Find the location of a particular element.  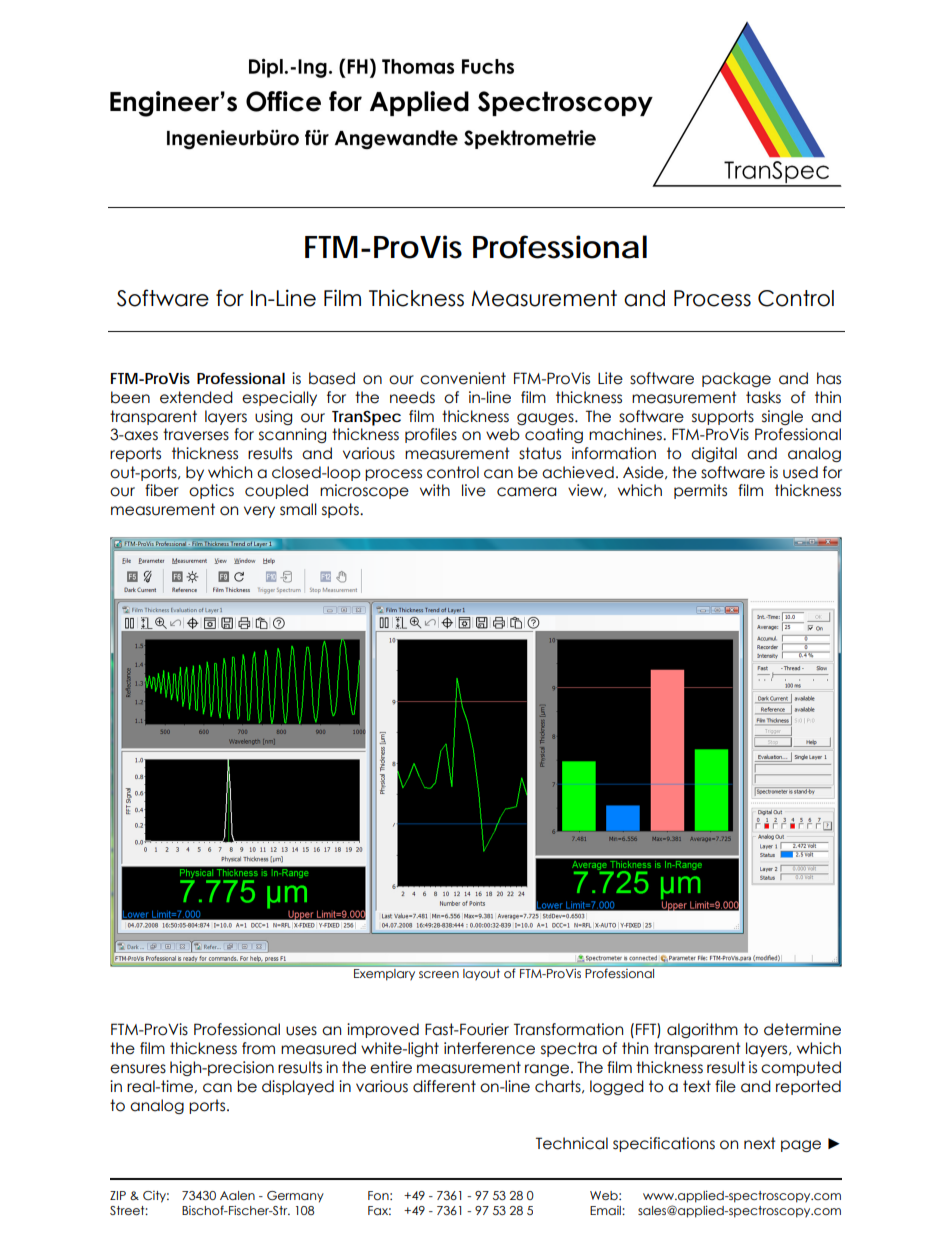

layout is located at coordinates (481, 974).
